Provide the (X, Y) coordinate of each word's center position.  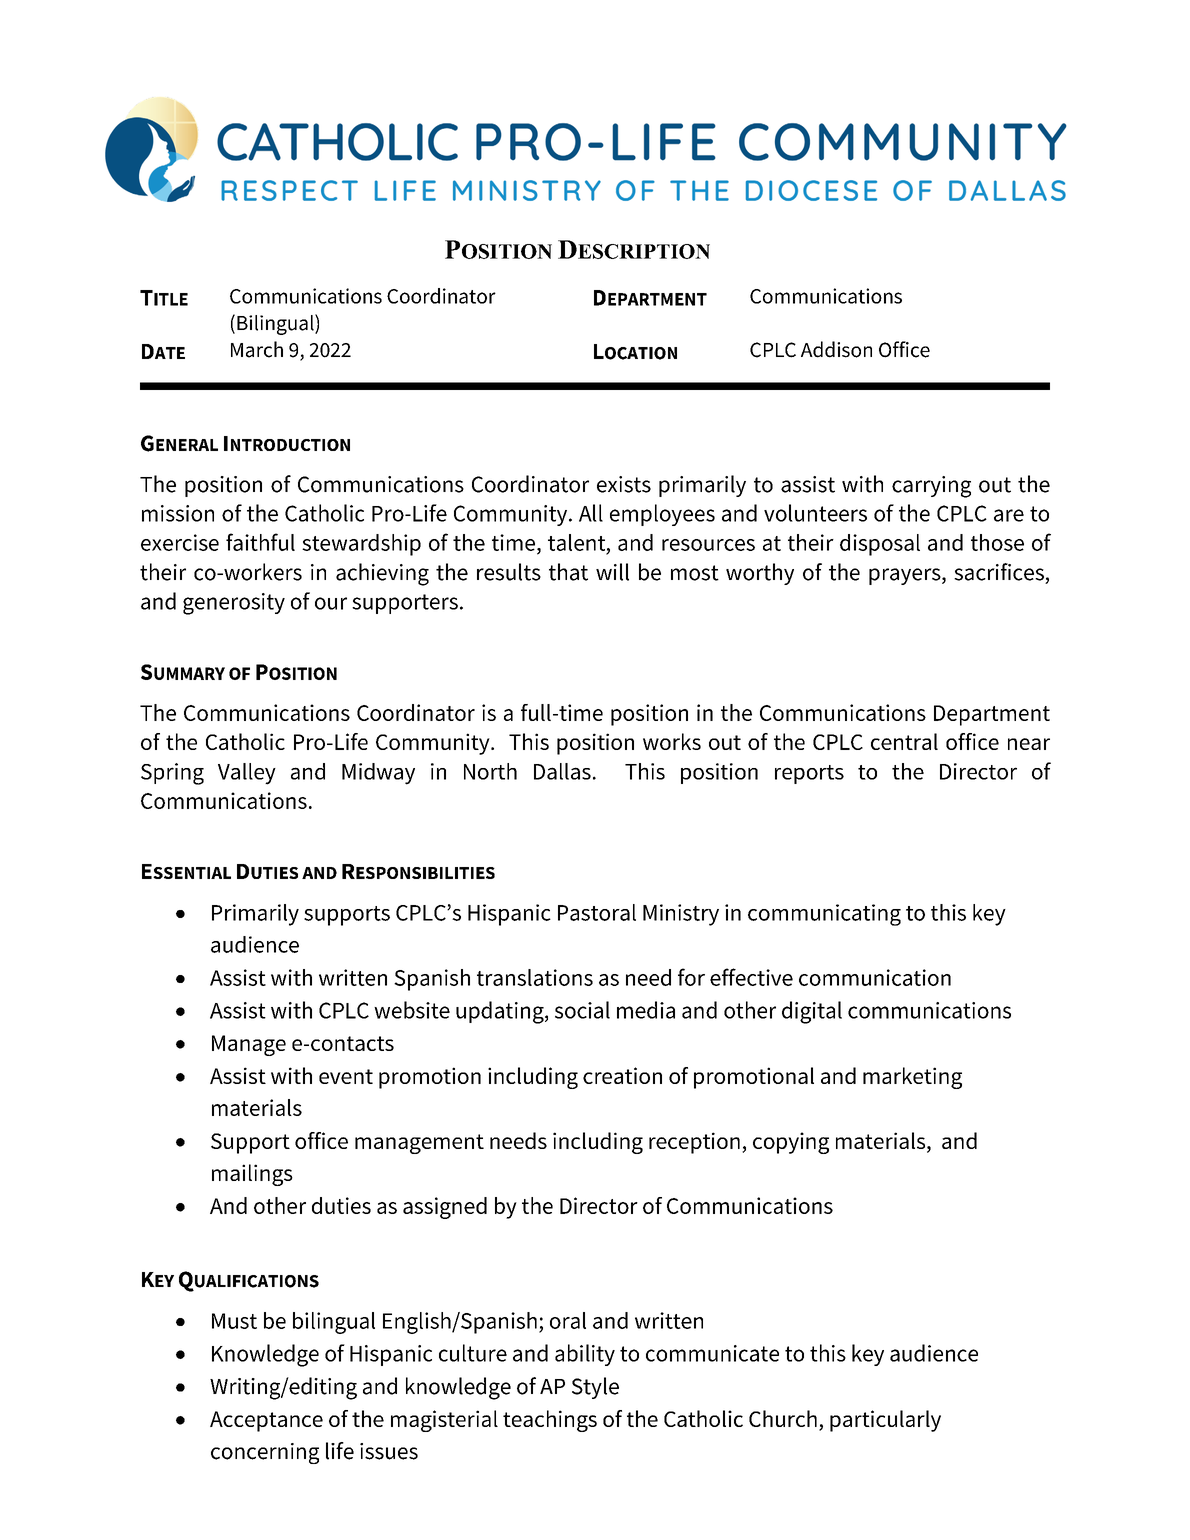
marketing (912, 1078)
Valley (247, 774)
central (904, 741)
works (672, 741)
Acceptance (266, 1421)
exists (624, 484)
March (257, 349)
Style (595, 1388)
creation (622, 1075)
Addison (836, 349)
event (346, 1076)
